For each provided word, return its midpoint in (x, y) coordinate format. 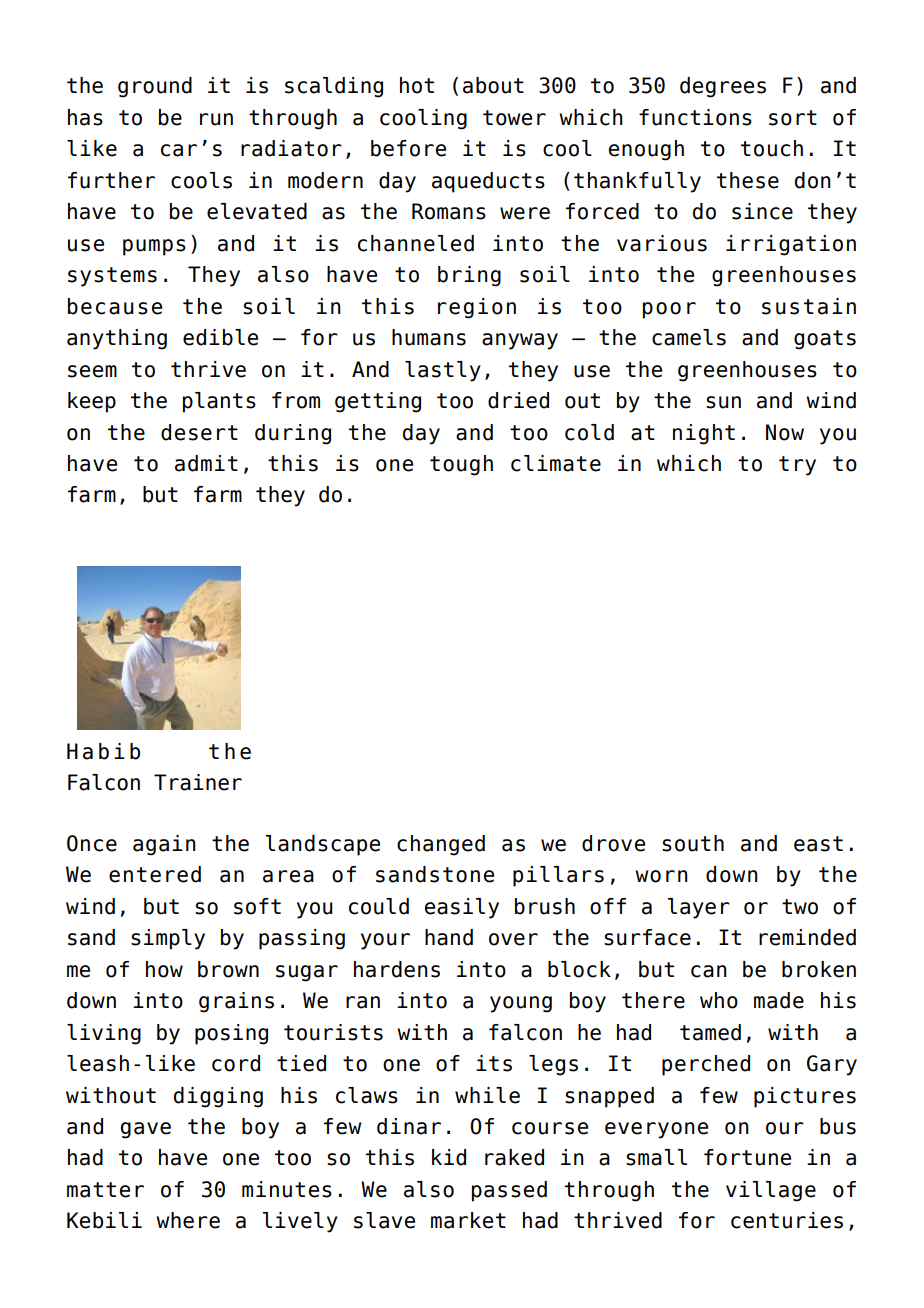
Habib (103, 751)
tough (461, 465)
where (188, 1220)
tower (514, 118)
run (216, 119)
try (797, 466)
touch (772, 148)
